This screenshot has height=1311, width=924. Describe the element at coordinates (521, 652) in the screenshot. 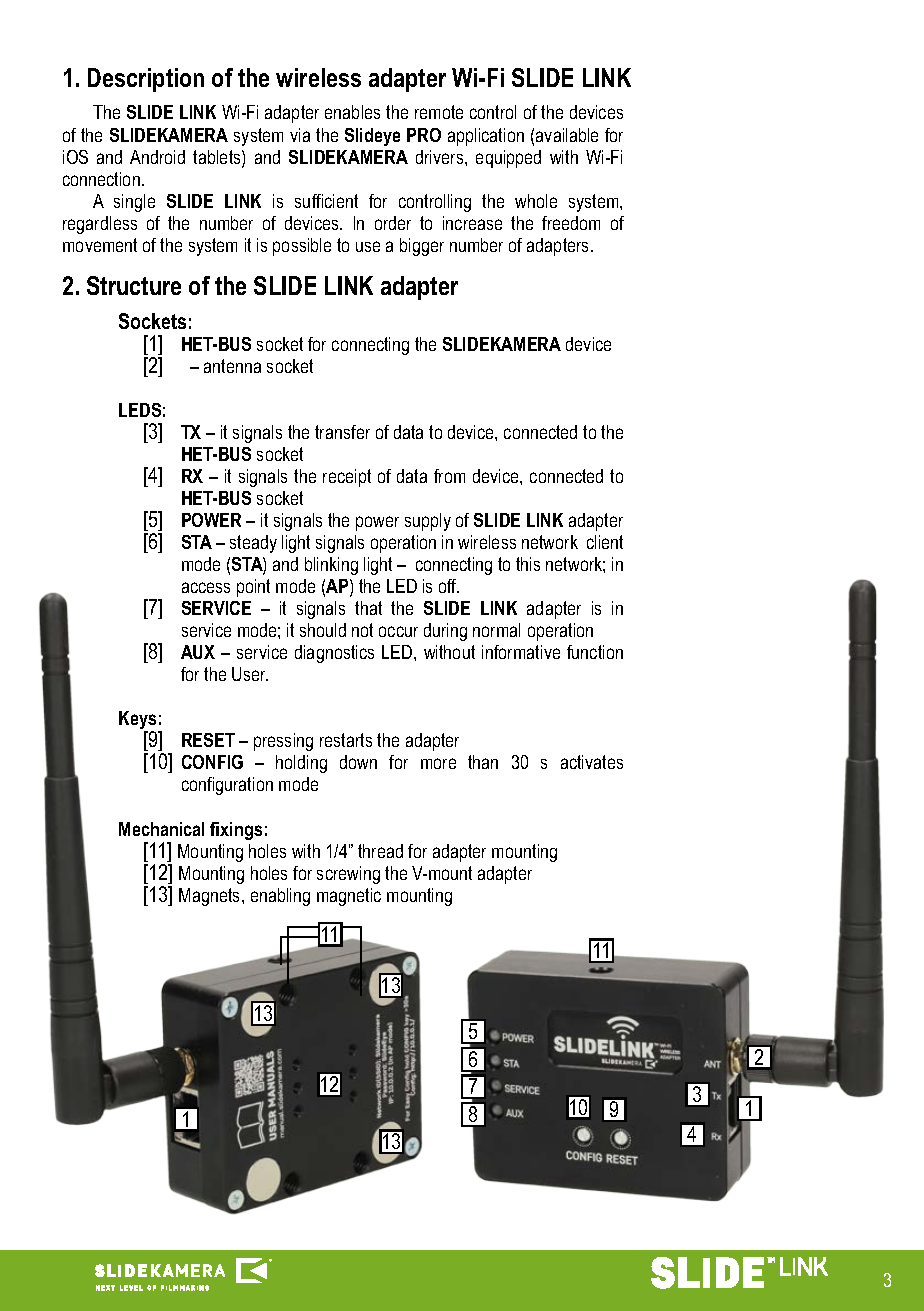

I see `informative` at that location.
